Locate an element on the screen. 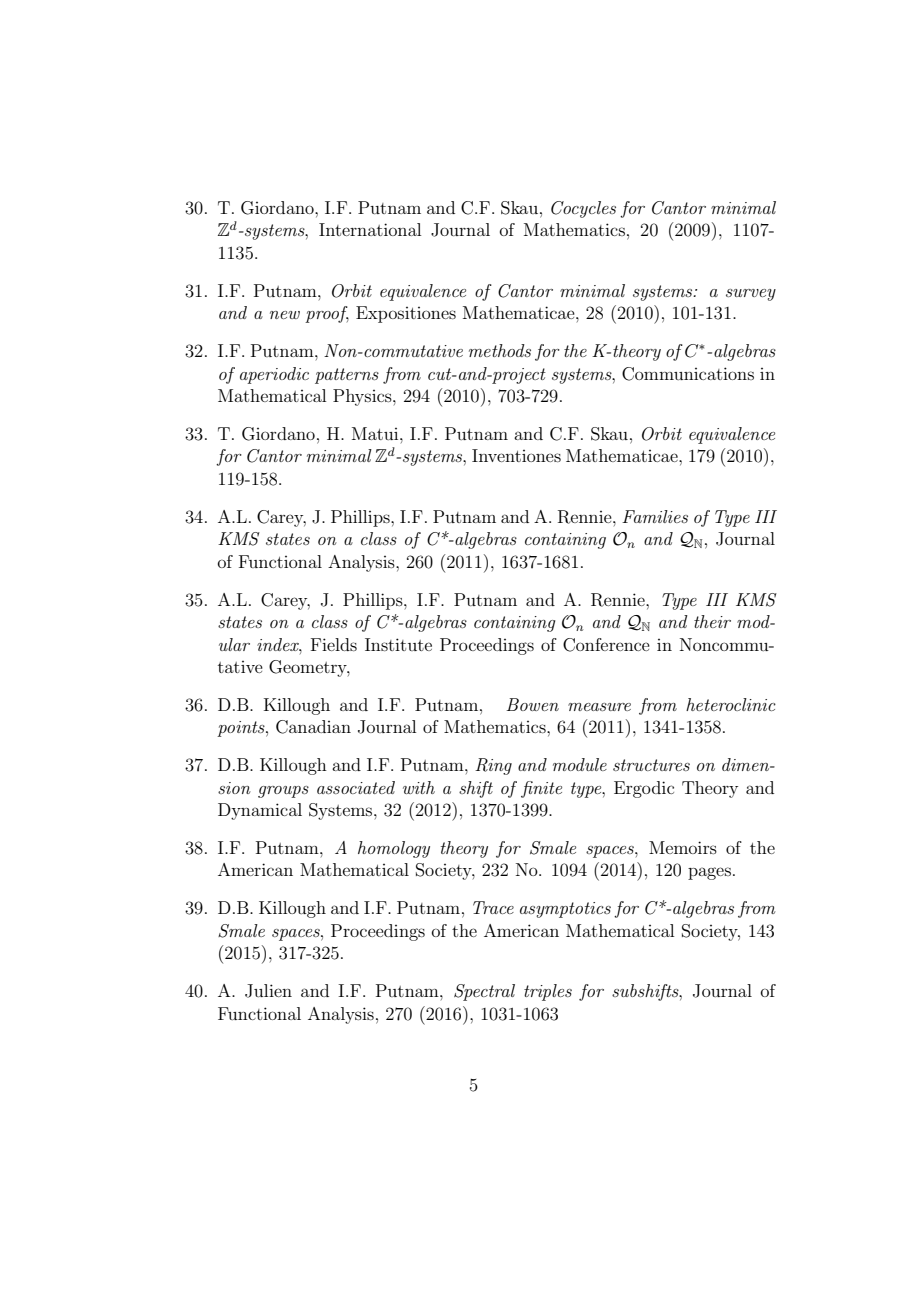 The width and height of the screenshot is (924, 1308). methods is located at coordinates (500, 350).
